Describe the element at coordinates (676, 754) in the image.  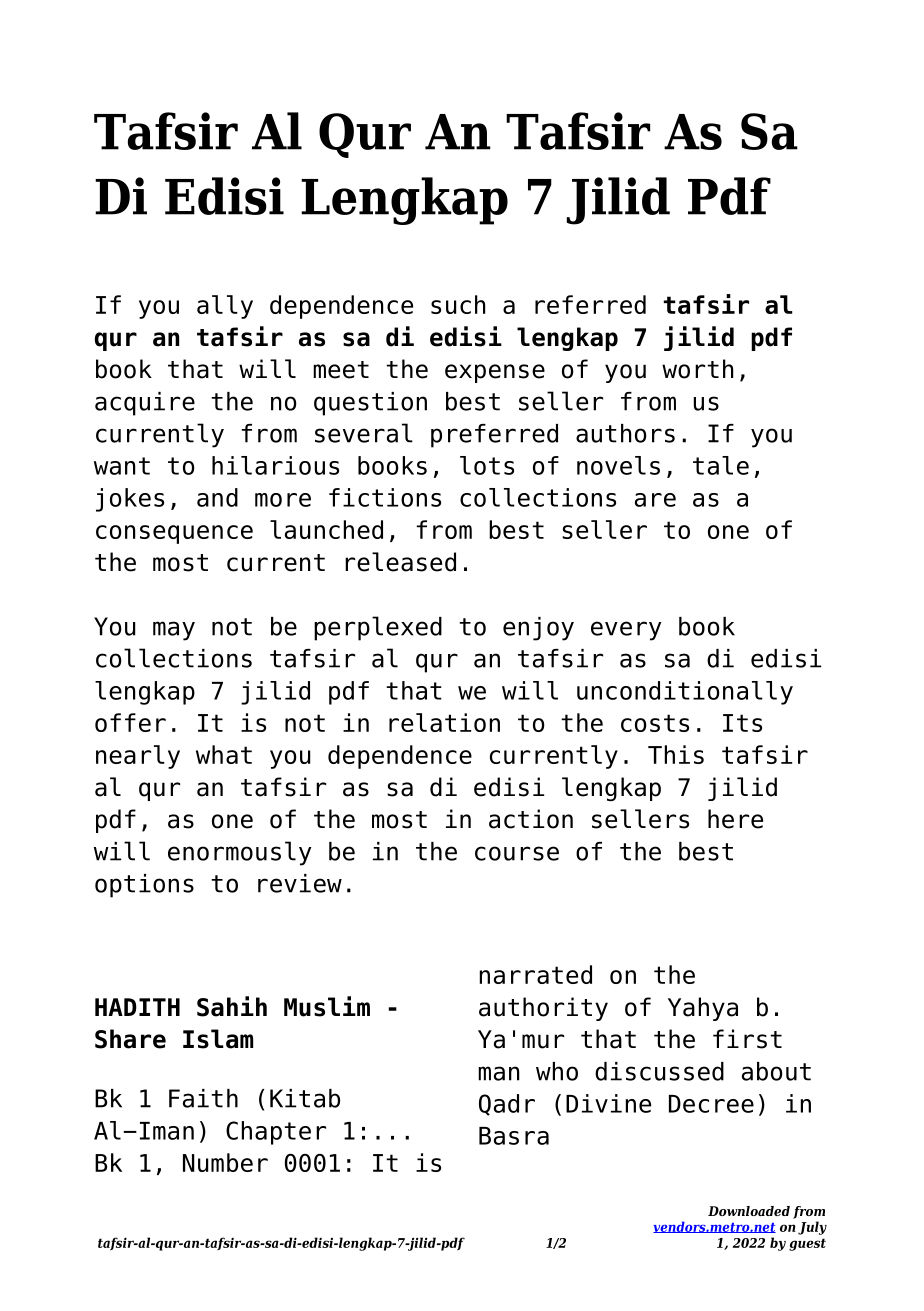
I see `This` at that location.
